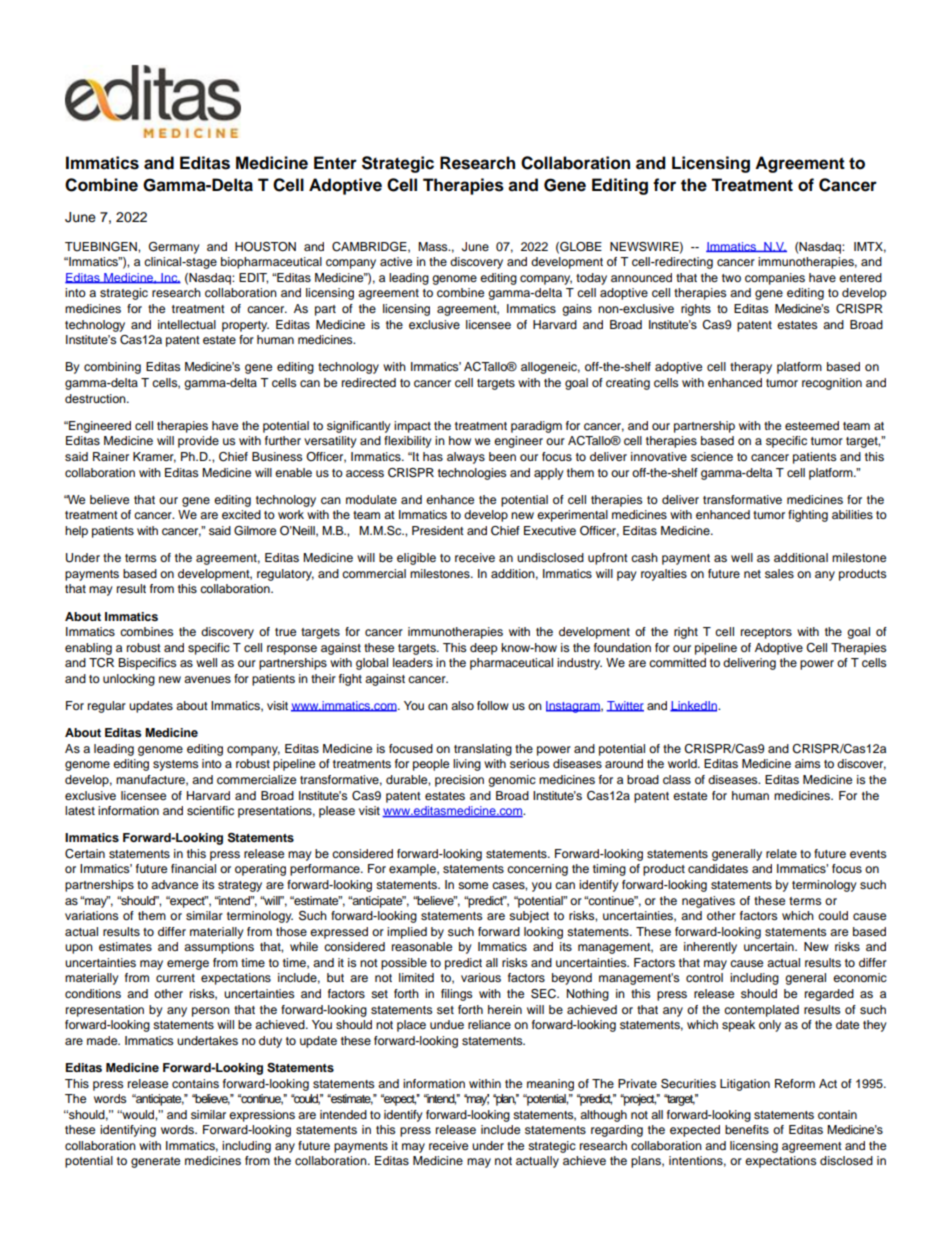 Image resolution: width=952 pixels, height=1233 pixels. I want to click on Germany, so click(174, 248).
